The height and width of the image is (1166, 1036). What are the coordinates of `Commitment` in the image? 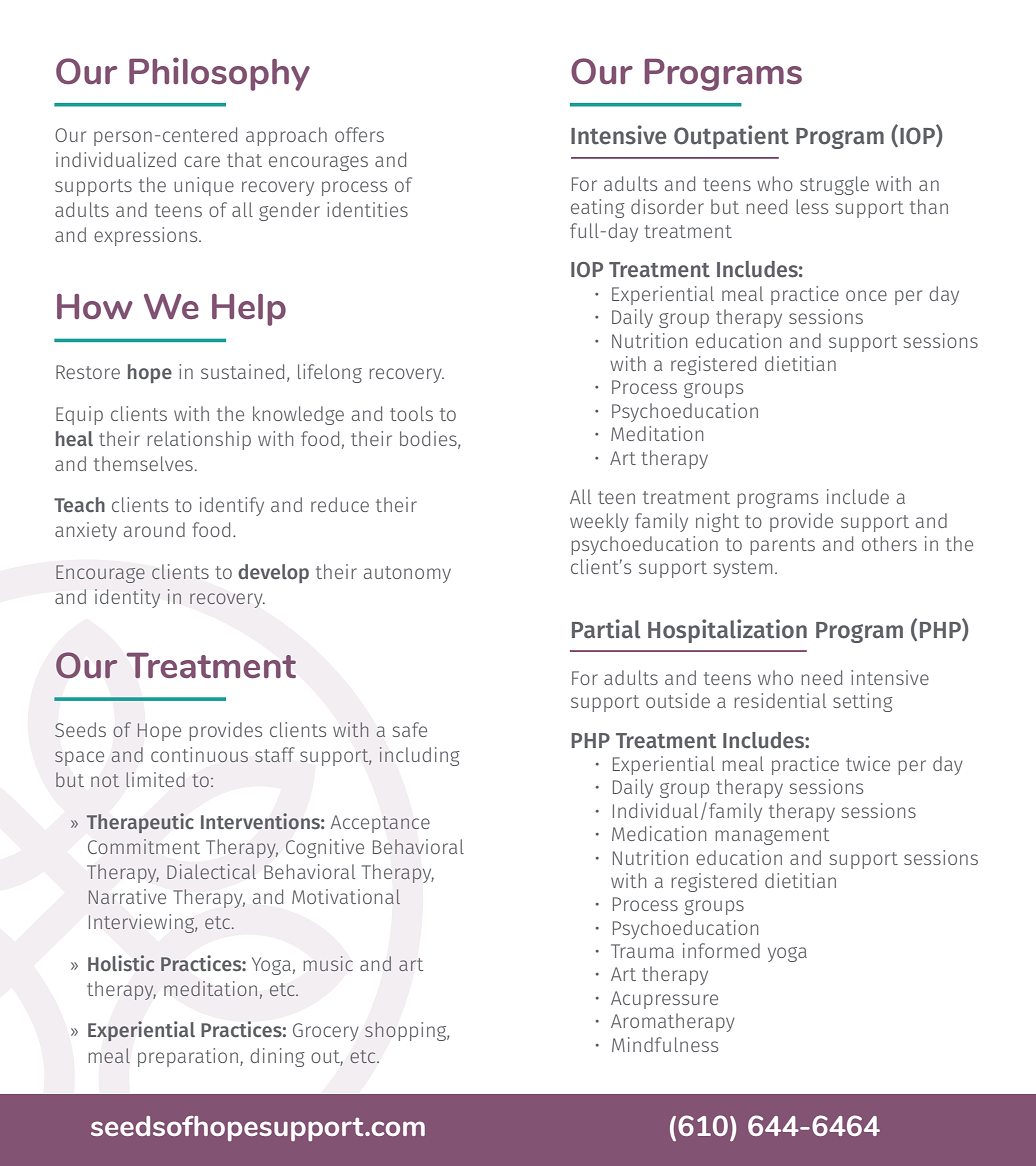 It's located at (144, 846).
